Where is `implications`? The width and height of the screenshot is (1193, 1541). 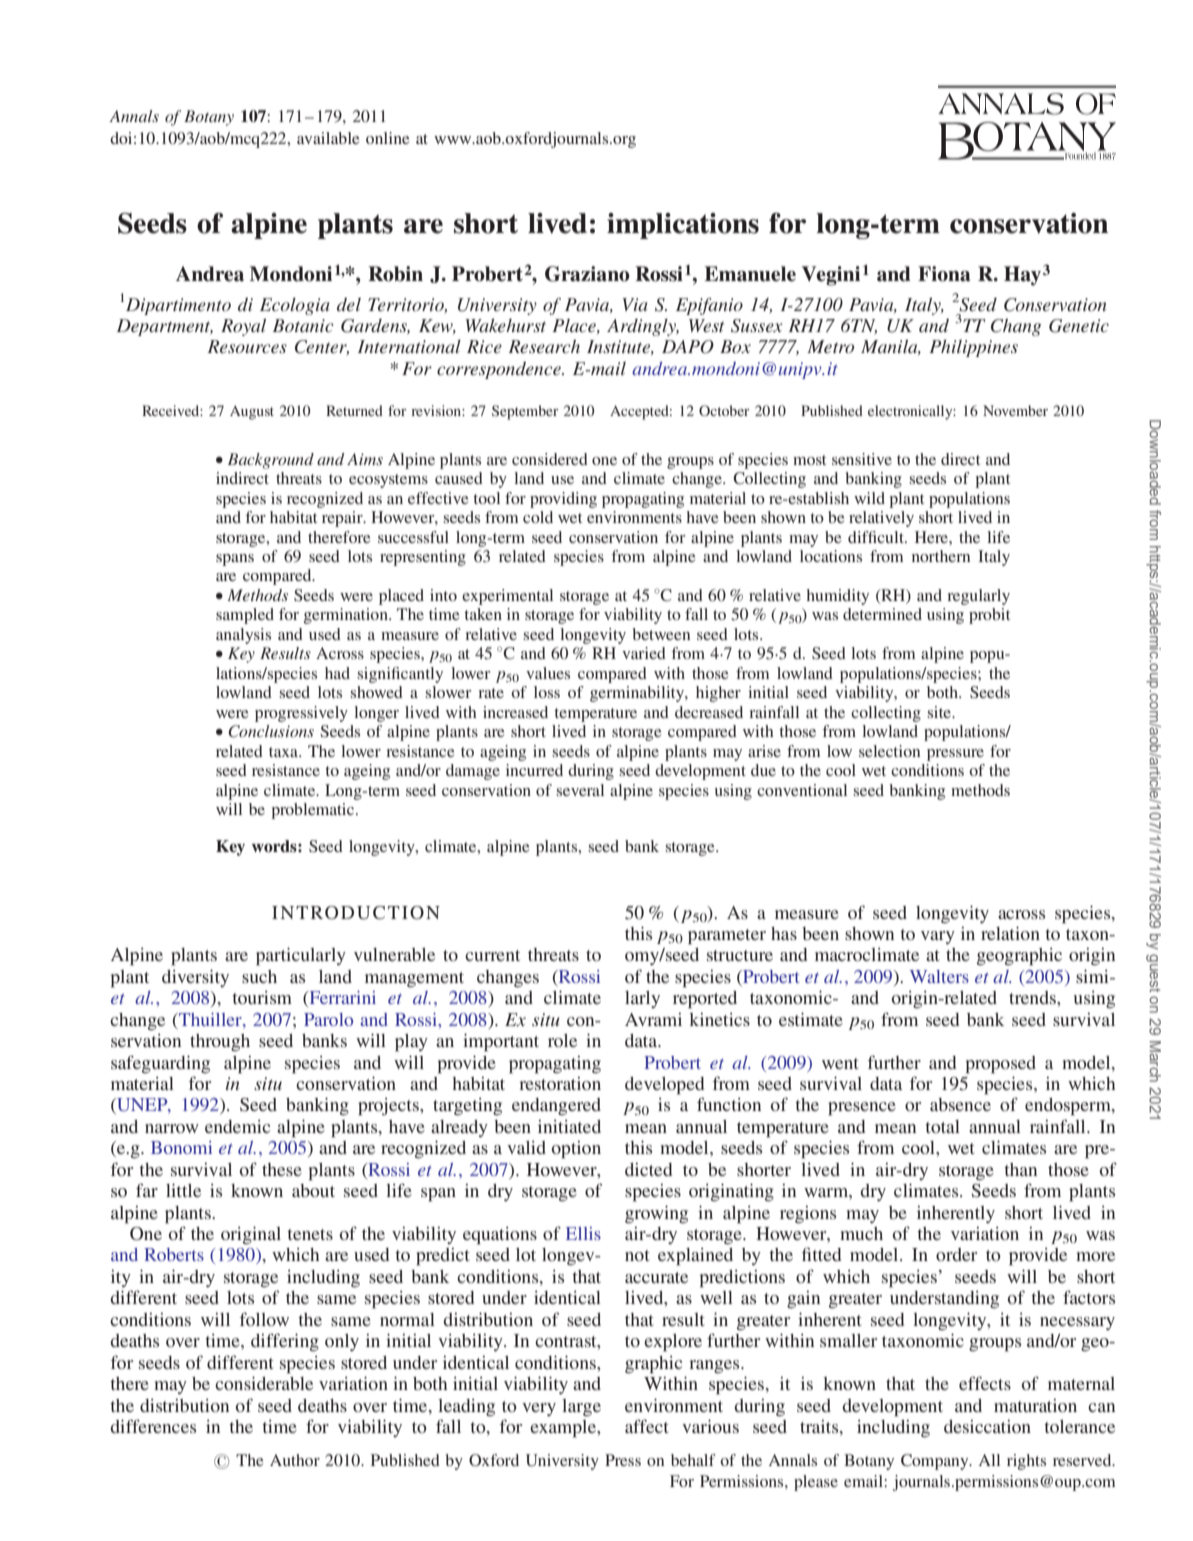 implications is located at coordinates (683, 226).
